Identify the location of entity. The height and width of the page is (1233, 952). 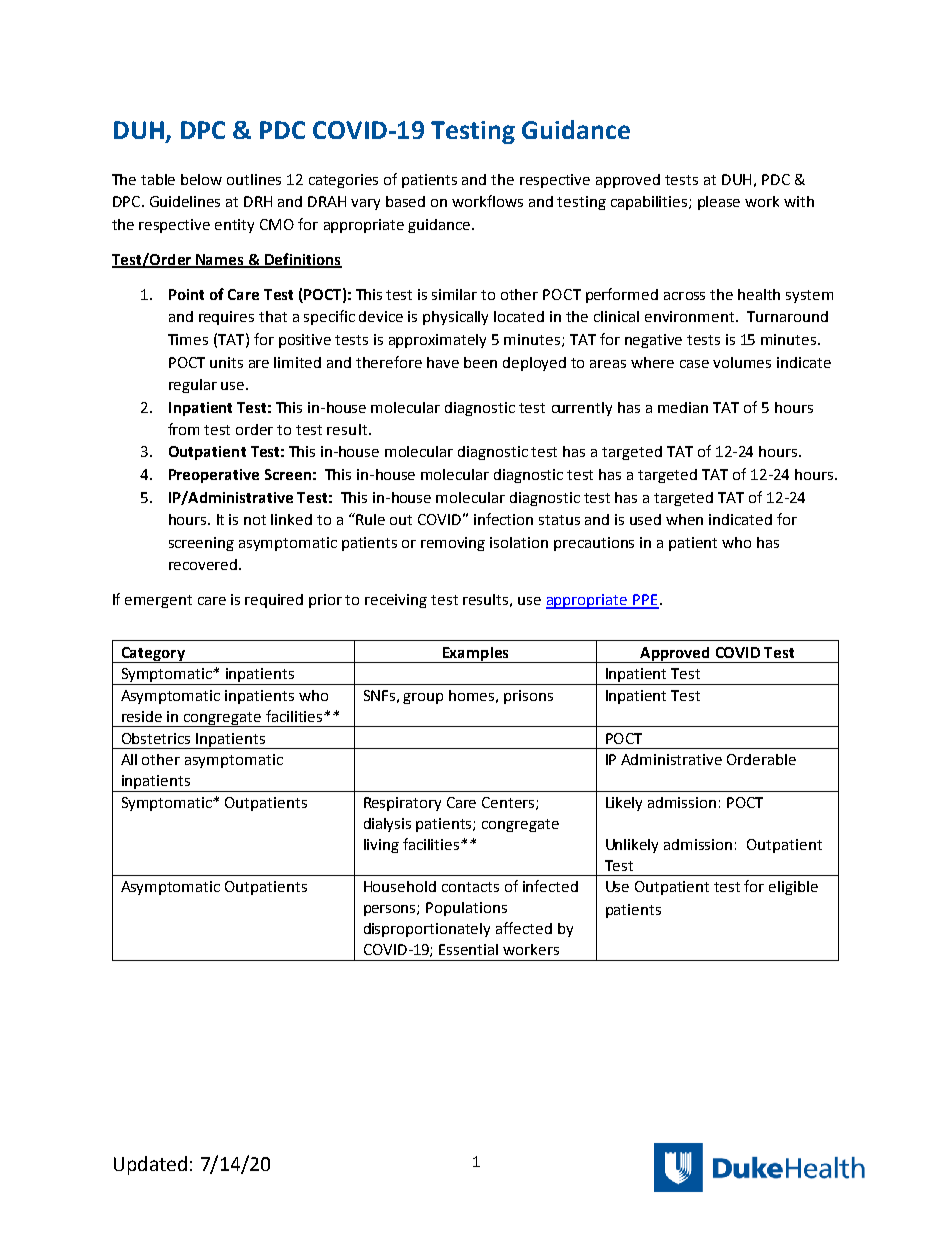
(234, 226).
